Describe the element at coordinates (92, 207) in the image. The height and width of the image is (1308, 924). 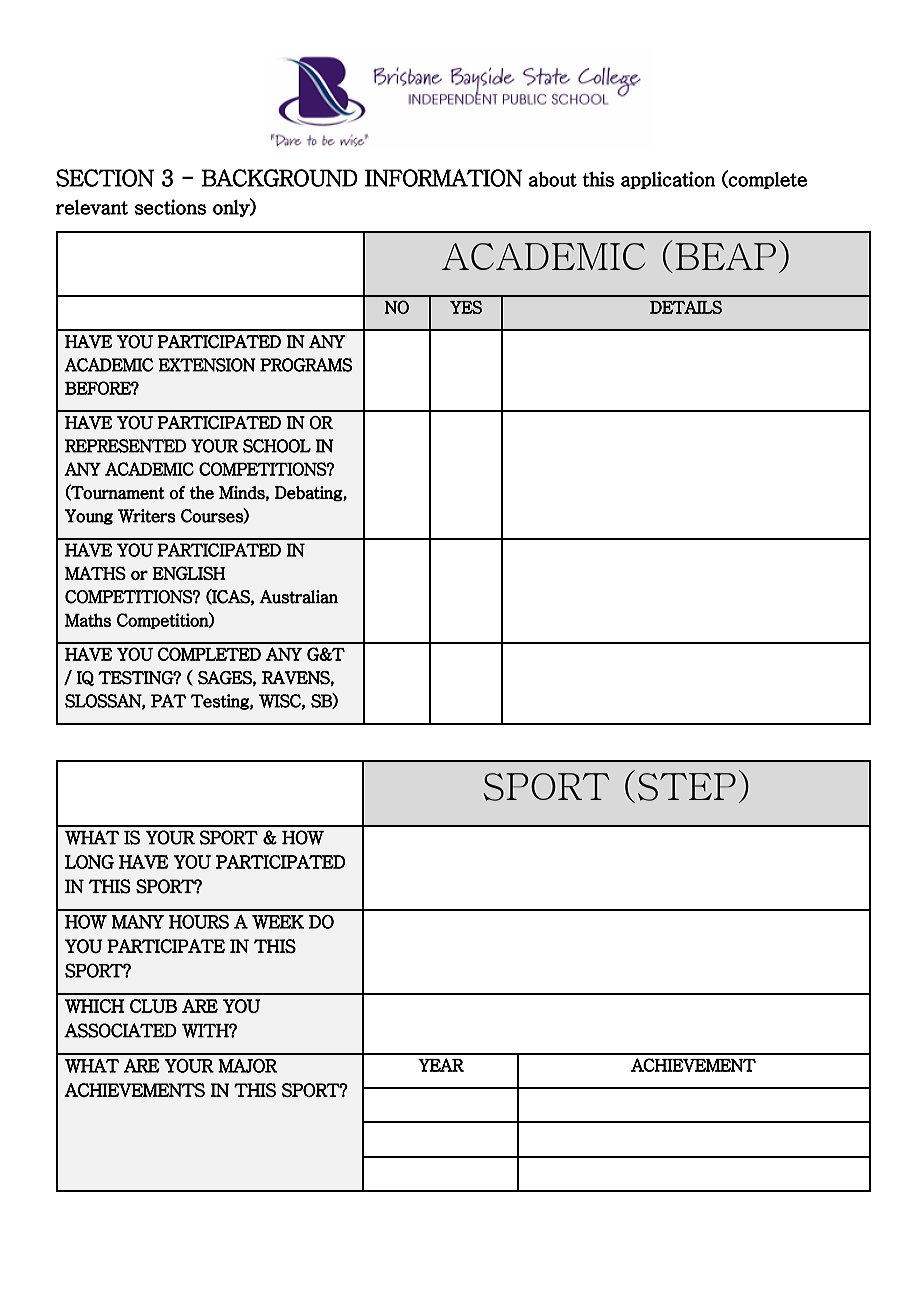
I see `relevant` at that location.
